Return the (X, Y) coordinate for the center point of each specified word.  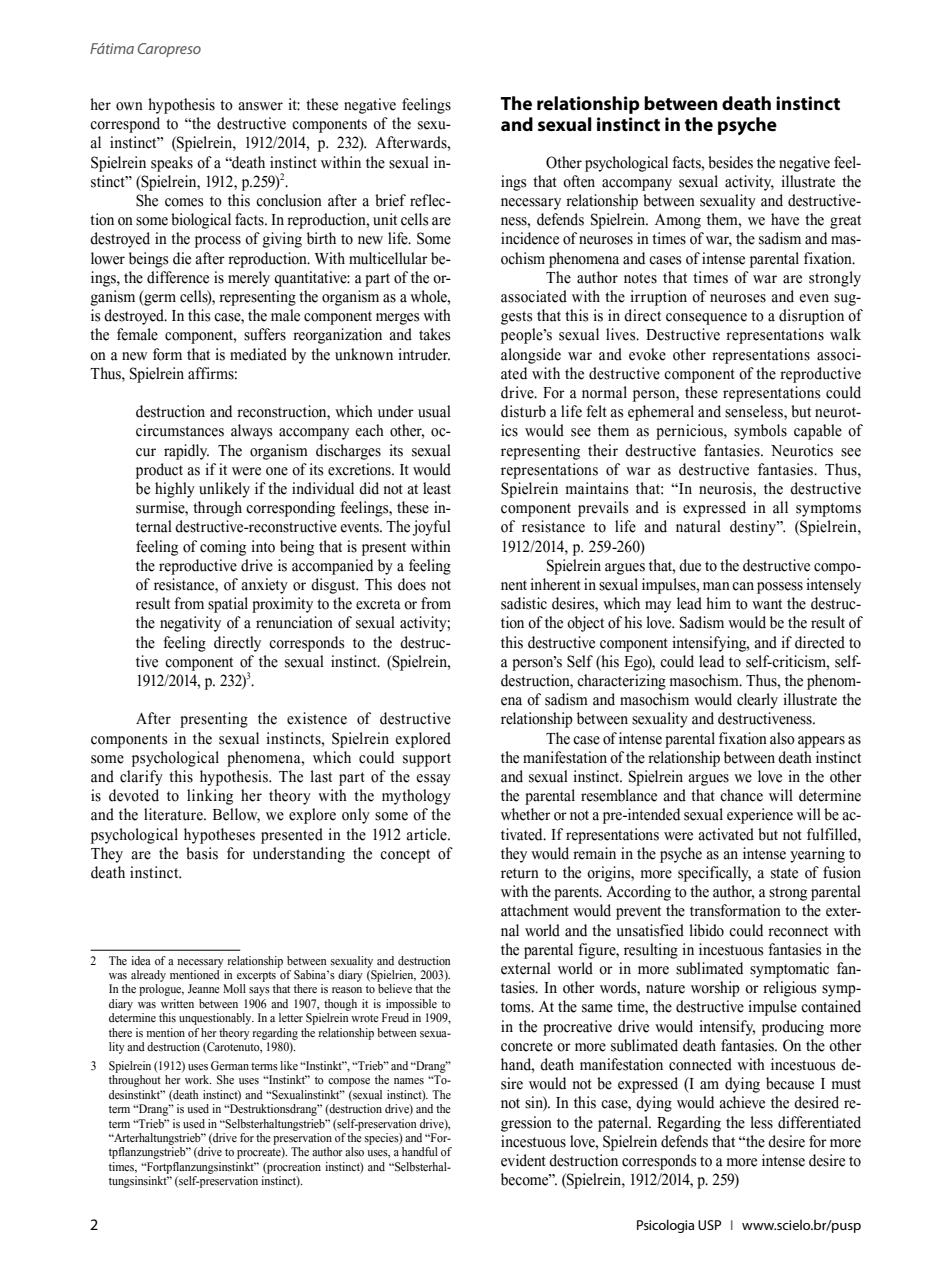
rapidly (186, 452)
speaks (172, 164)
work (198, 1080)
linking (210, 797)
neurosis (726, 489)
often (579, 181)
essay (433, 780)
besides (730, 162)
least (437, 488)
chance (741, 795)
